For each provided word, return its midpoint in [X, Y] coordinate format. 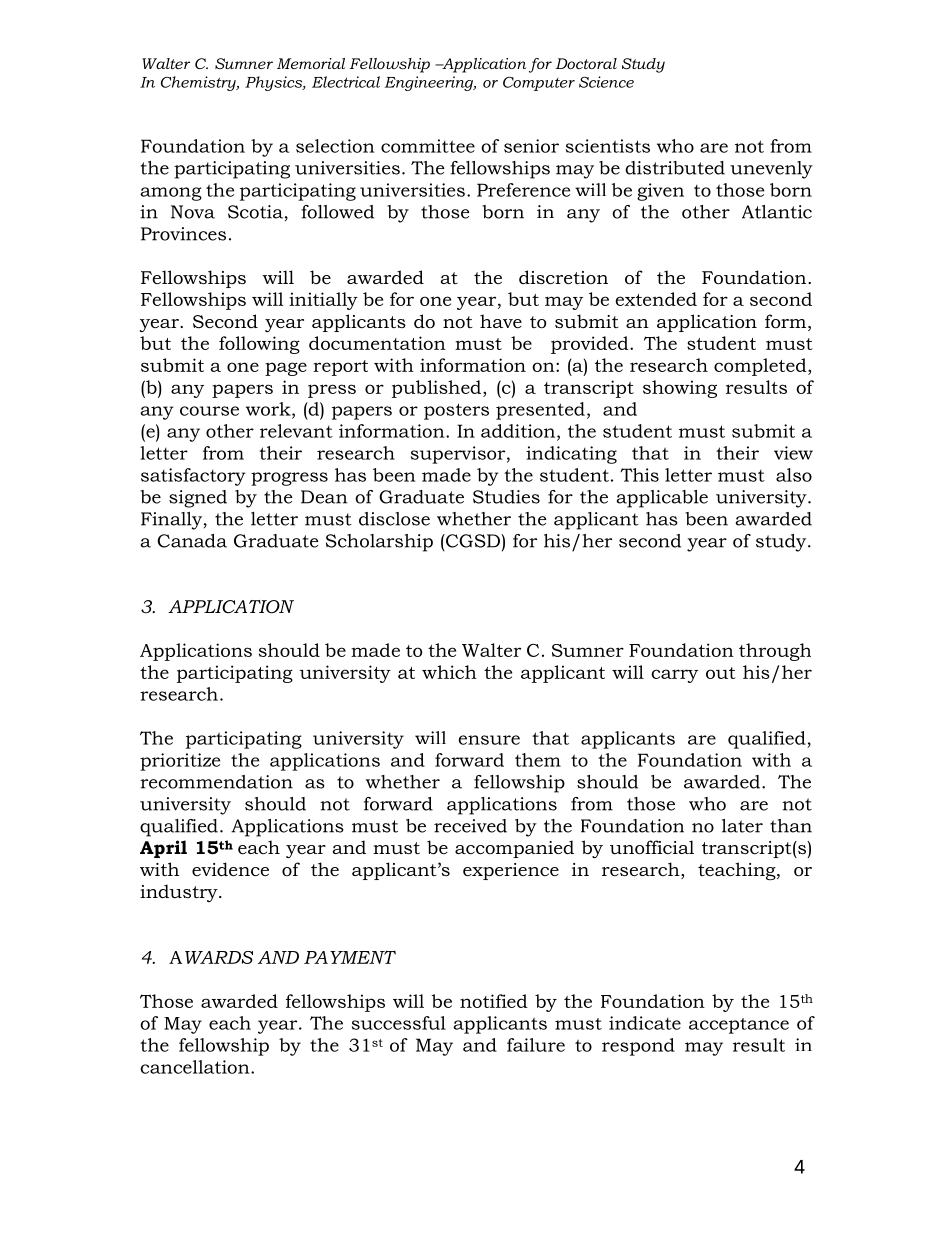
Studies [506, 497]
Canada [192, 541]
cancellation [196, 1067]
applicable [662, 499]
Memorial [311, 63]
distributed [675, 168]
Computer [539, 83]
